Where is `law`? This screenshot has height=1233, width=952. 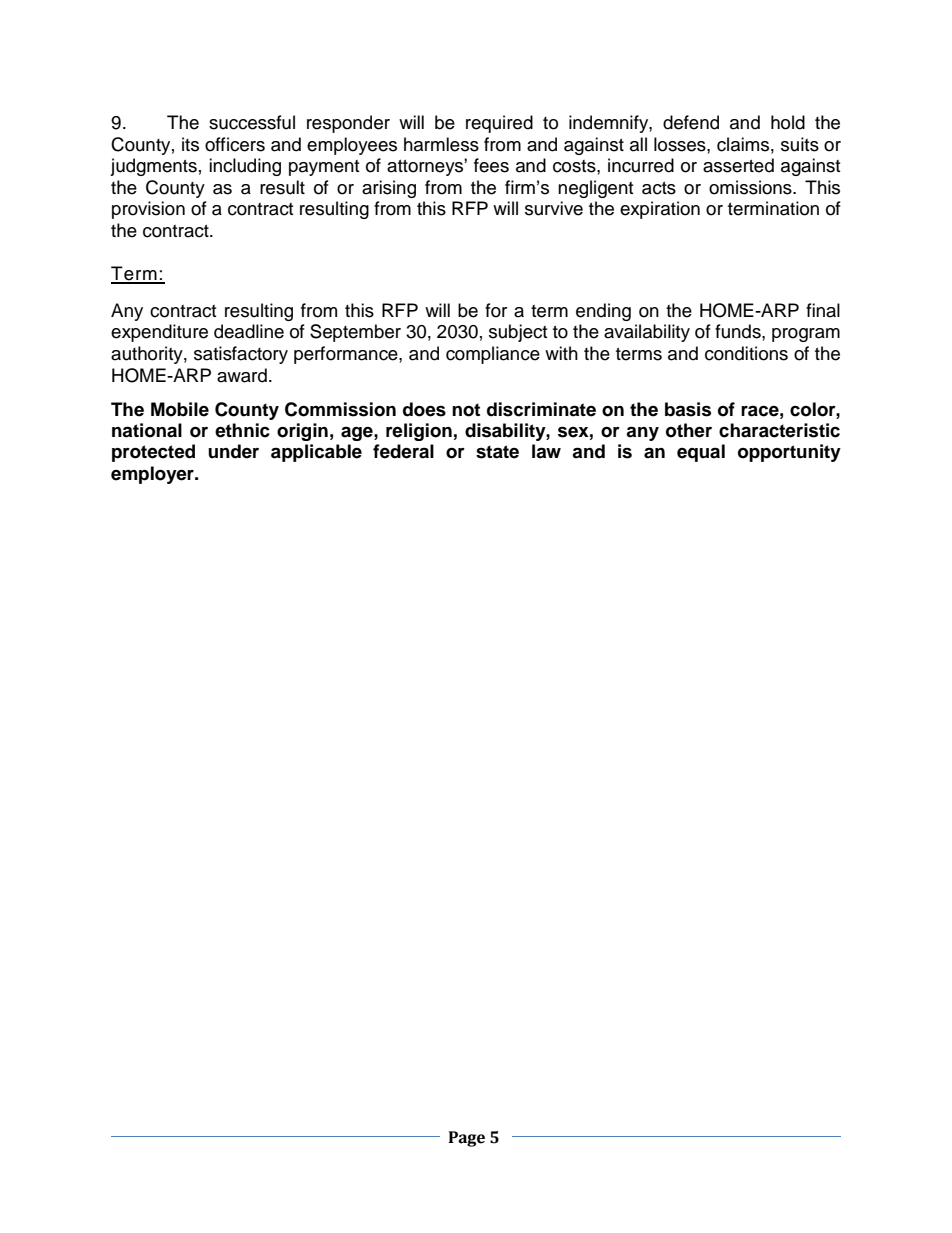 law is located at coordinates (546, 451).
